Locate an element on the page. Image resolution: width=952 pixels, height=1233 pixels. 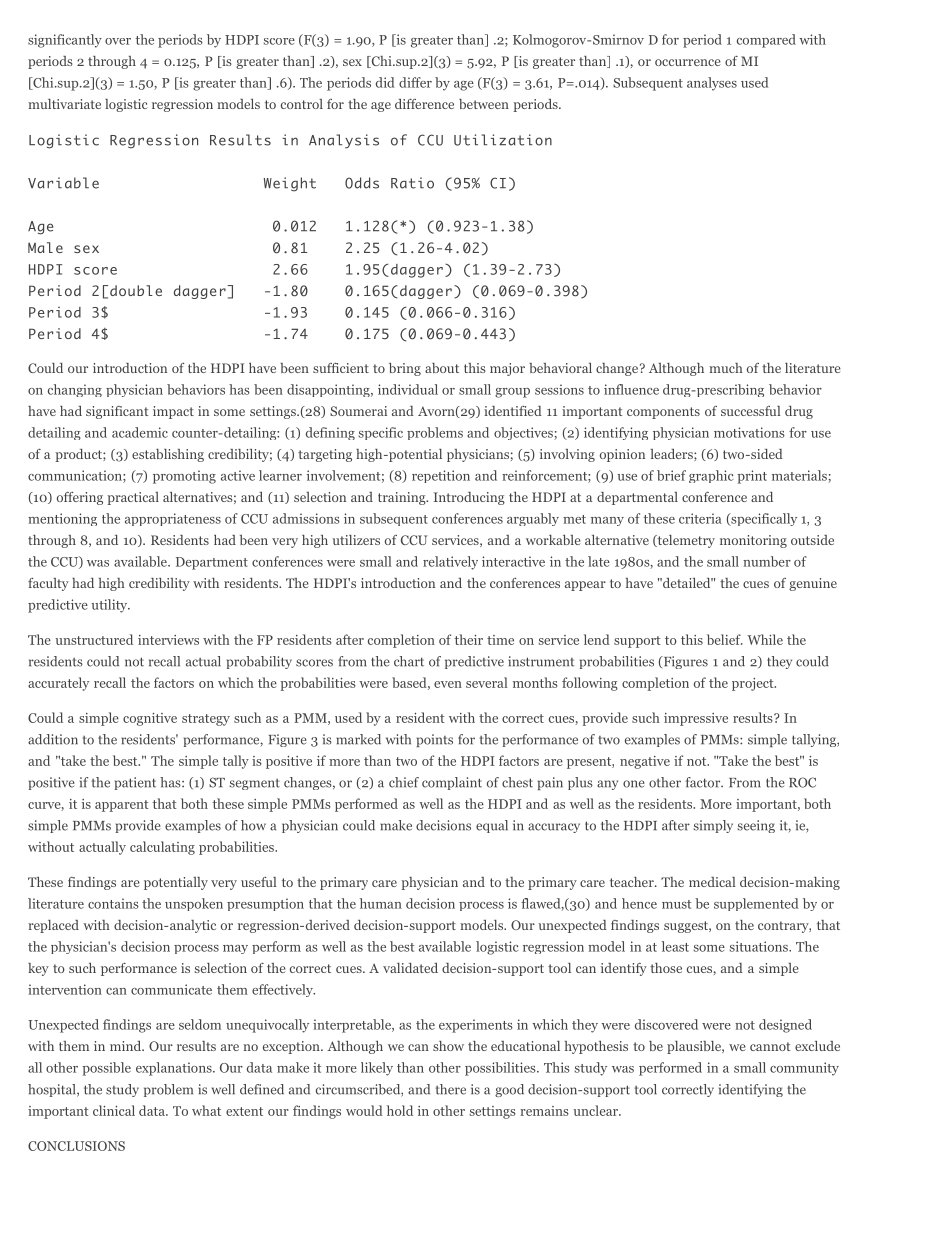
utility is located at coordinates (111, 606).
